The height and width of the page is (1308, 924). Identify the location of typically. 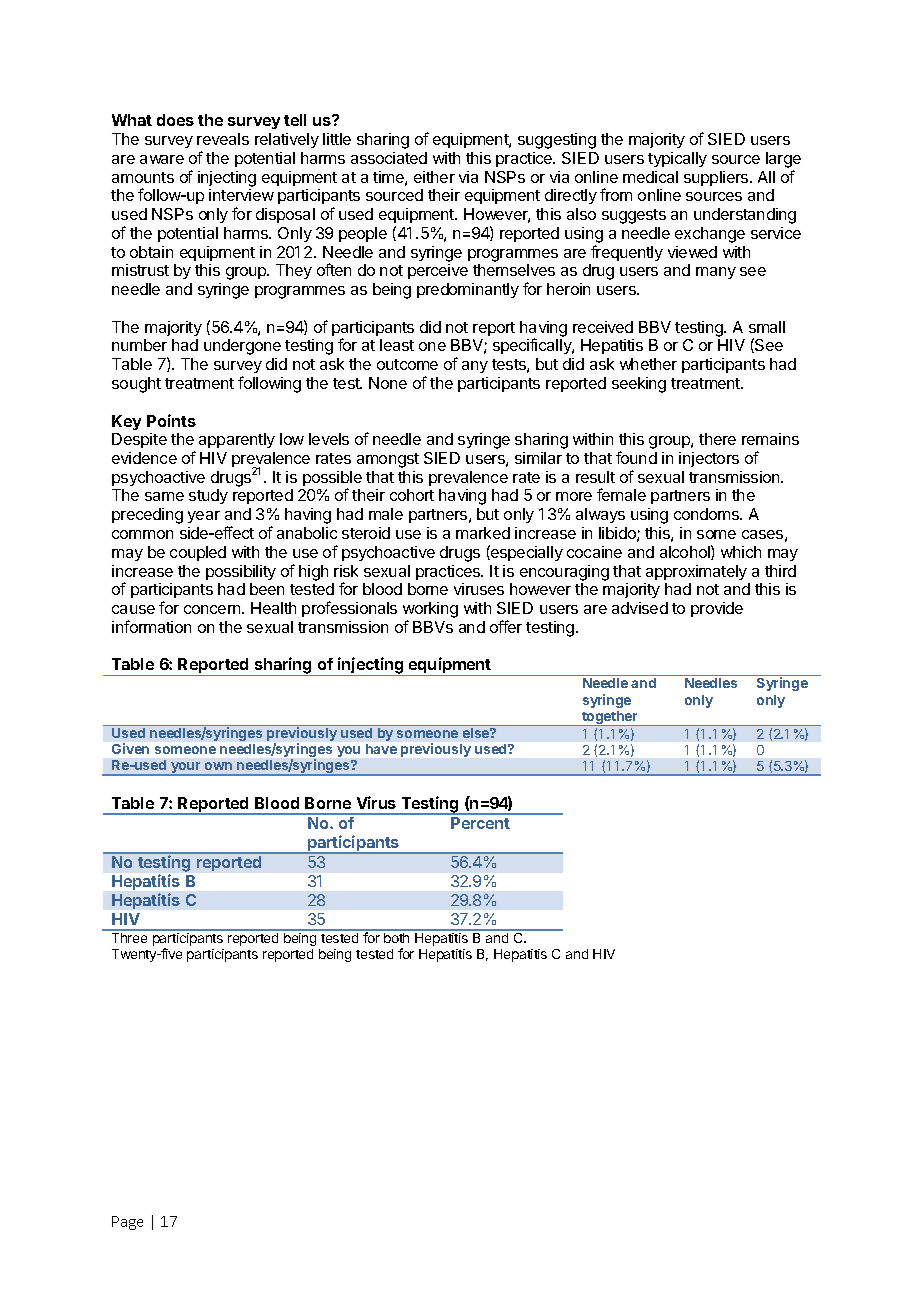
(677, 159).
